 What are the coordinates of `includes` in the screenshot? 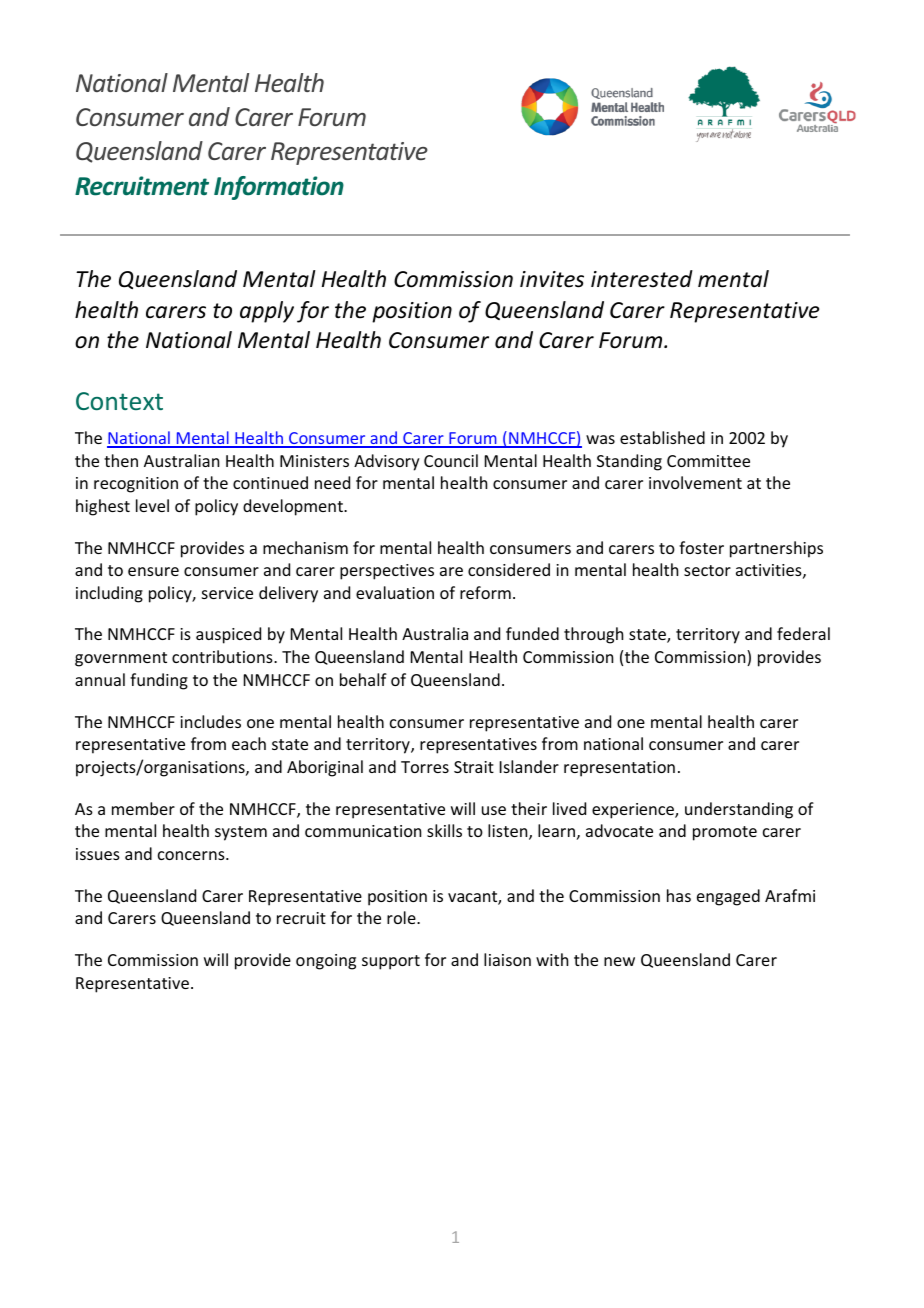 It's located at (210, 721).
